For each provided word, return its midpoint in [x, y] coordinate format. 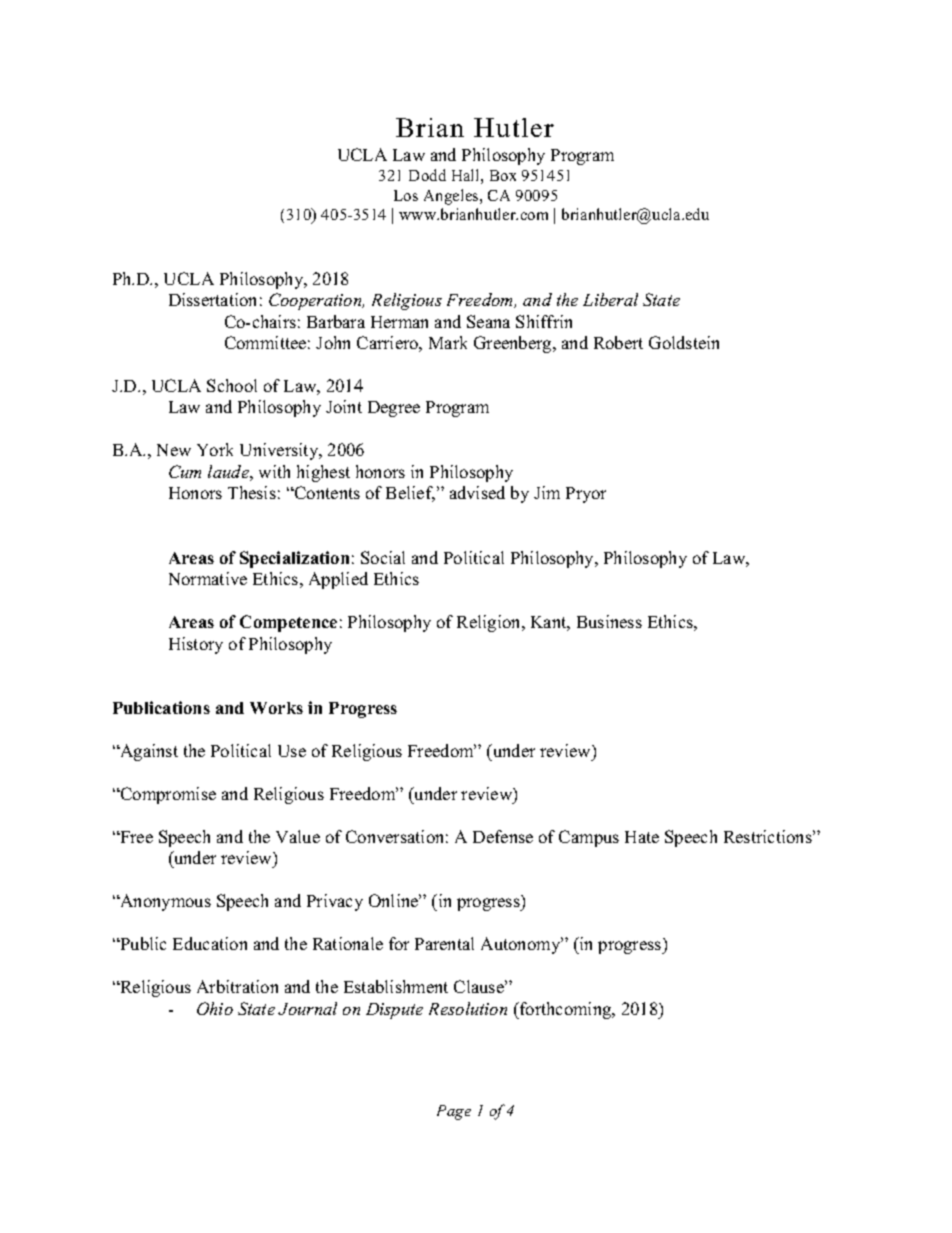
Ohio [215, 1008]
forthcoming [566, 1010]
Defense [503, 836]
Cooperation [316, 301]
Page [454, 1112]
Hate [642, 837]
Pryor [586, 495]
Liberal [610, 299]
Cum [185, 471]
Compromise [167, 795]
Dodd [427, 175]
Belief [410, 494]
